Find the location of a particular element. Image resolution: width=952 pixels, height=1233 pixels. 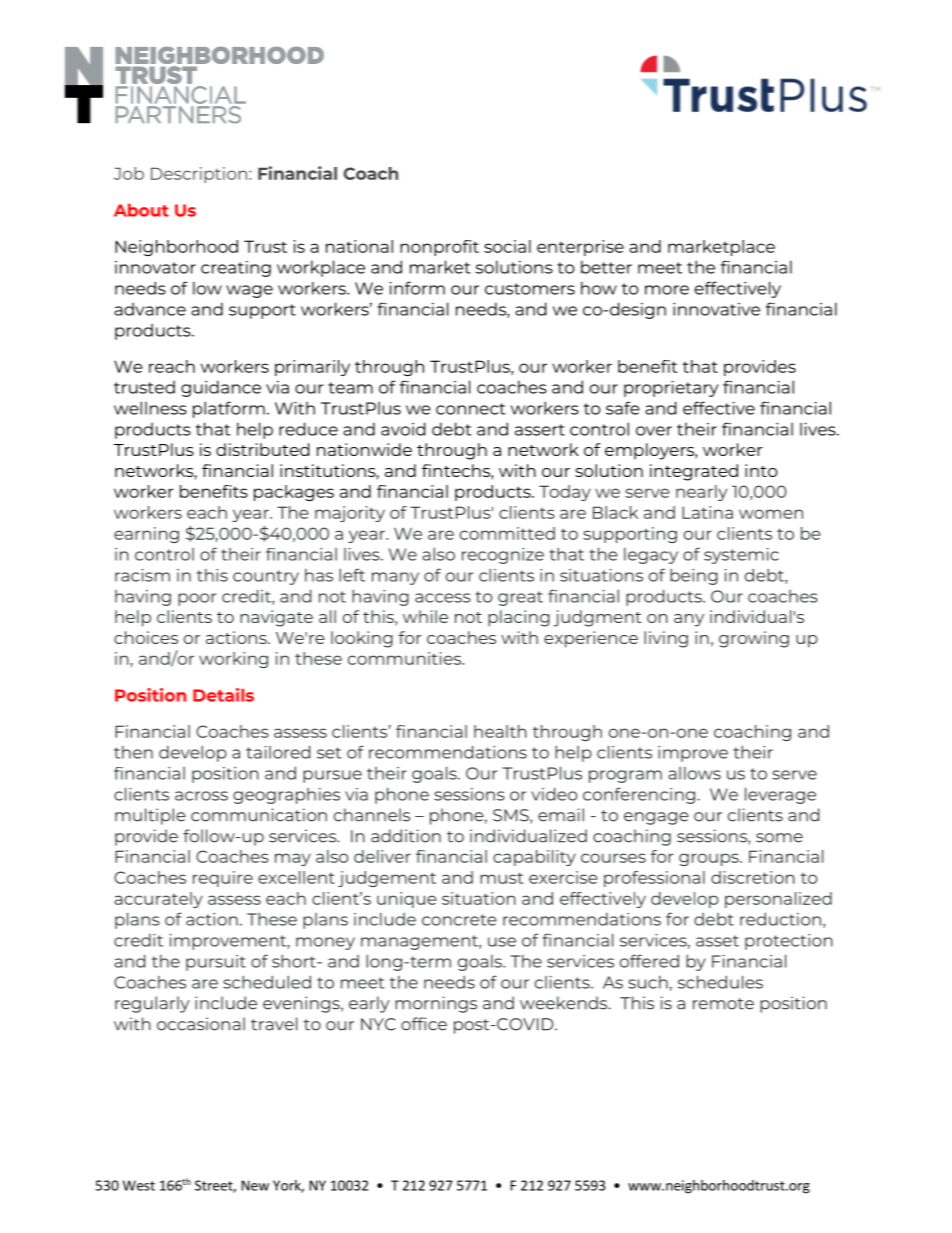

Details is located at coordinates (223, 695).
